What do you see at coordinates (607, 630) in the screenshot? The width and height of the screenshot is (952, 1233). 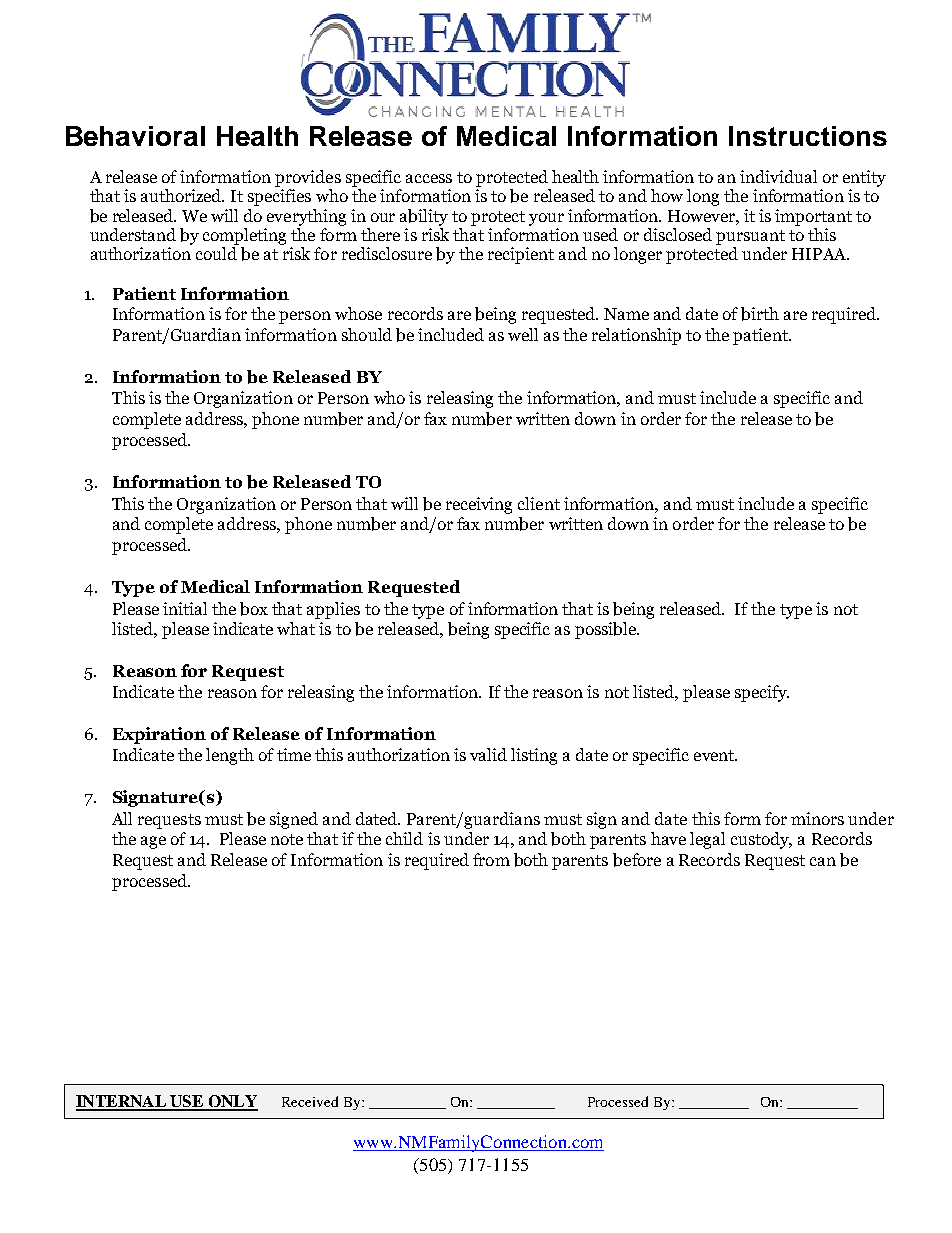 I see `possible` at bounding box center [607, 630].
